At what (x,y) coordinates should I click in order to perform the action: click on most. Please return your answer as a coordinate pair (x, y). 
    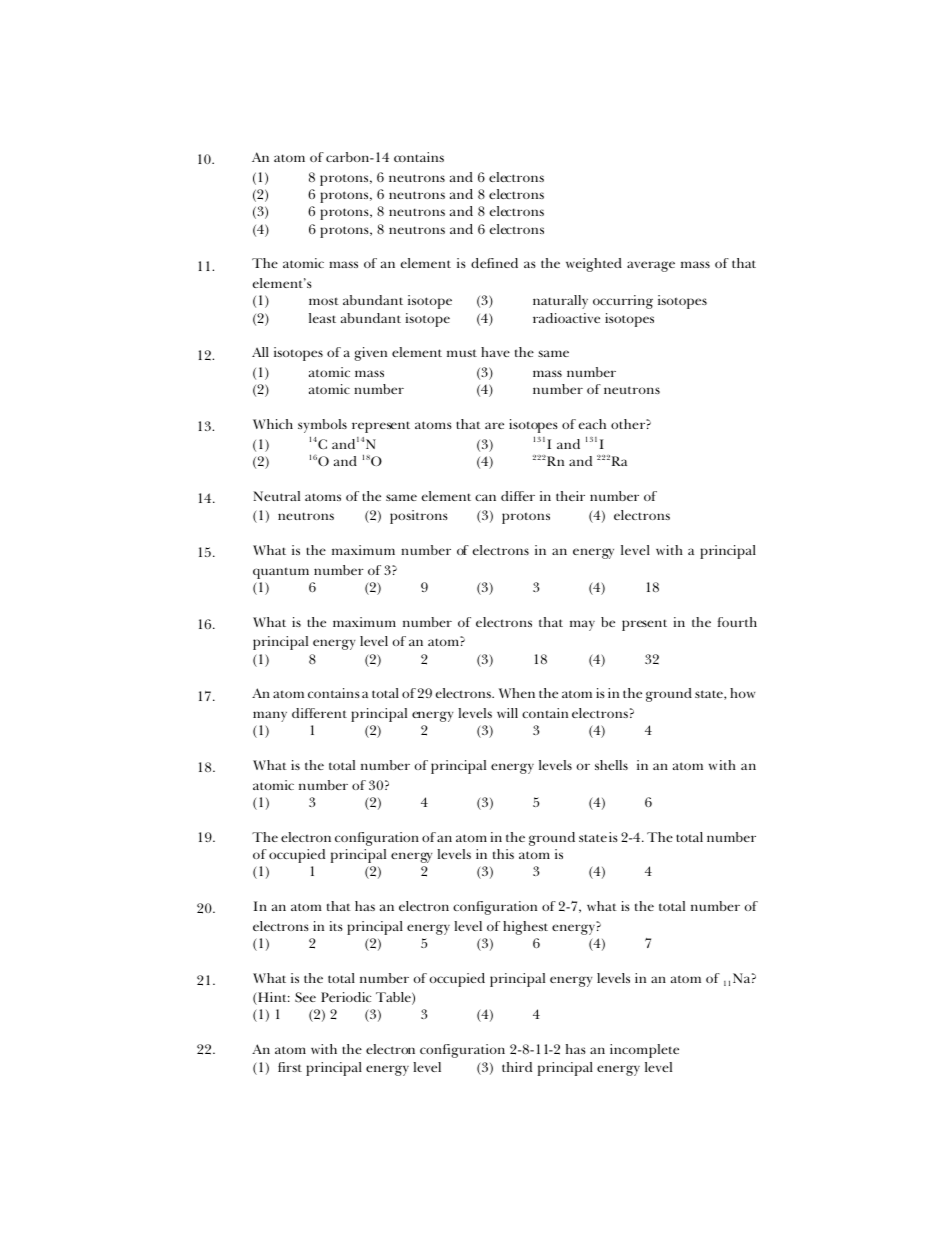
    Looking at the image, I should click on (324, 301).
